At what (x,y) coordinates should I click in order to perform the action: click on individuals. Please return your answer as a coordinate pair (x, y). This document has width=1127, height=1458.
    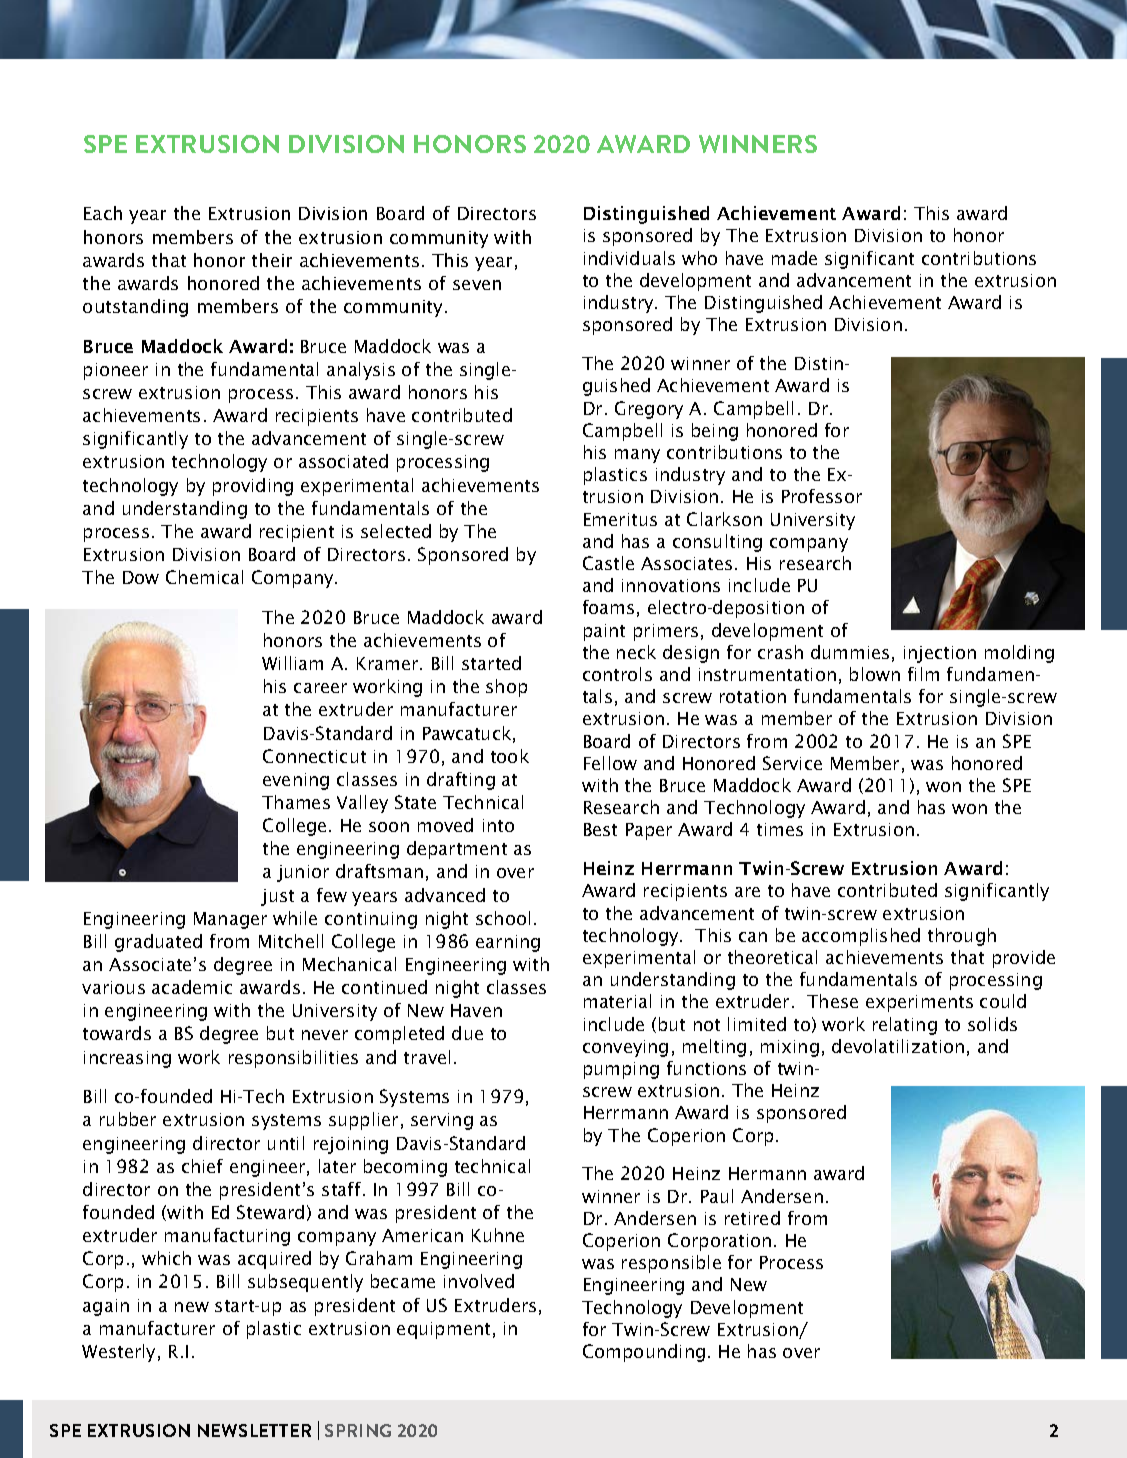
    Looking at the image, I should click on (629, 258).
